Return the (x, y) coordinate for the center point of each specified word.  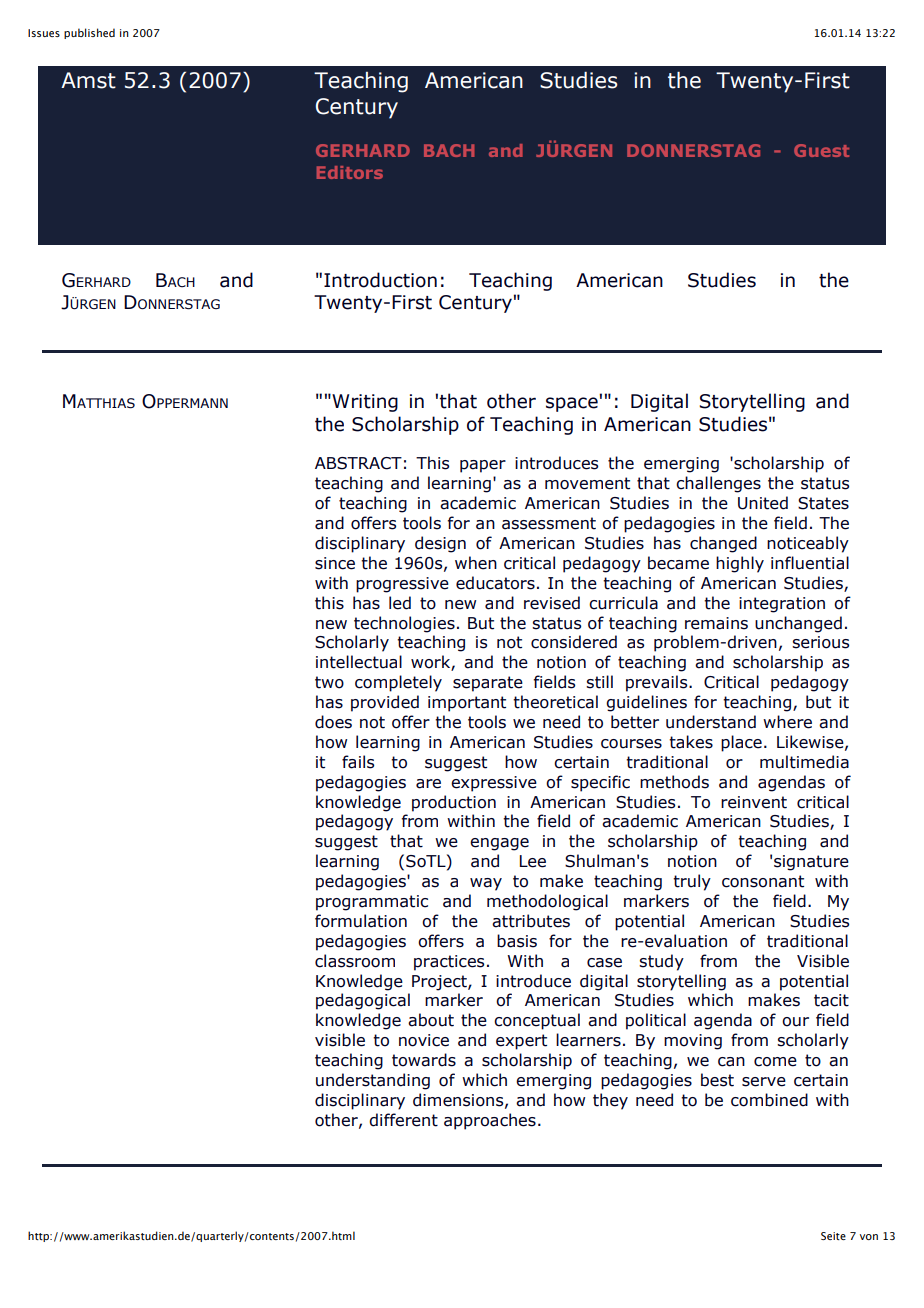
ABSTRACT (358, 463)
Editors (350, 172)
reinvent (754, 802)
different (403, 1120)
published (89, 33)
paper (483, 466)
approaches (490, 1121)
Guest (821, 150)
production (454, 803)
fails (358, 762)
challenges (718, 484)
